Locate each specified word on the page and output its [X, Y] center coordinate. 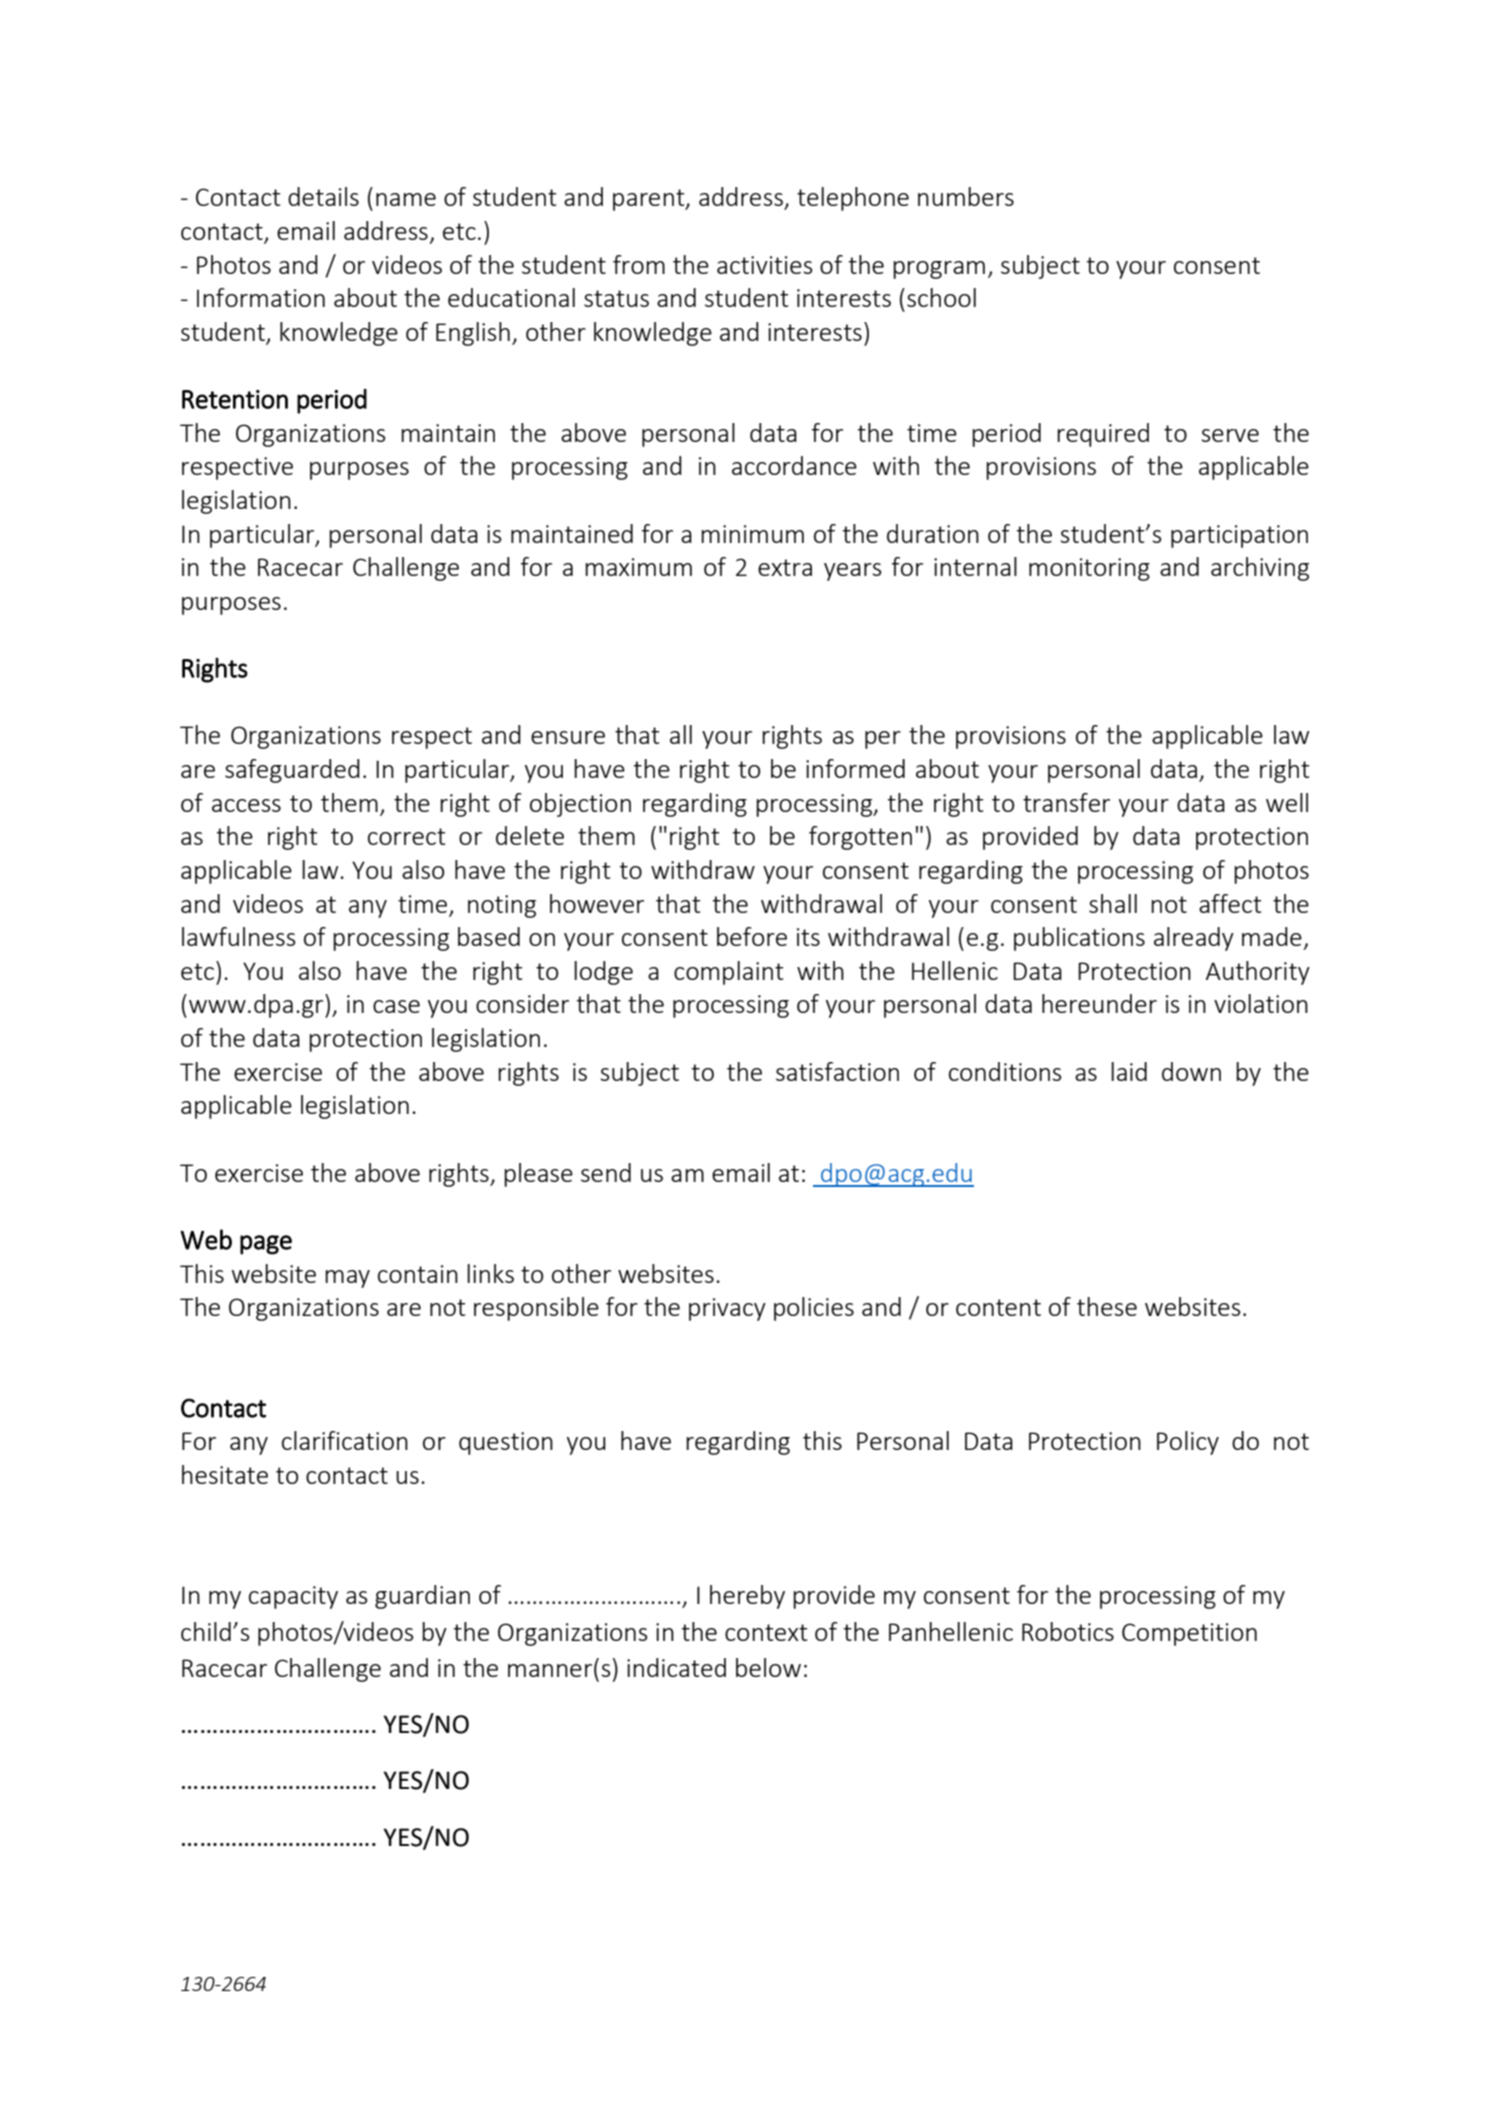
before [752, 936]
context [766, 1632]
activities [765, 265]
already [1194, 939]
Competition [1189, 1634]
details [323, 196]
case [396, 1006]
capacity [293, 1597]
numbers [966, 196]
